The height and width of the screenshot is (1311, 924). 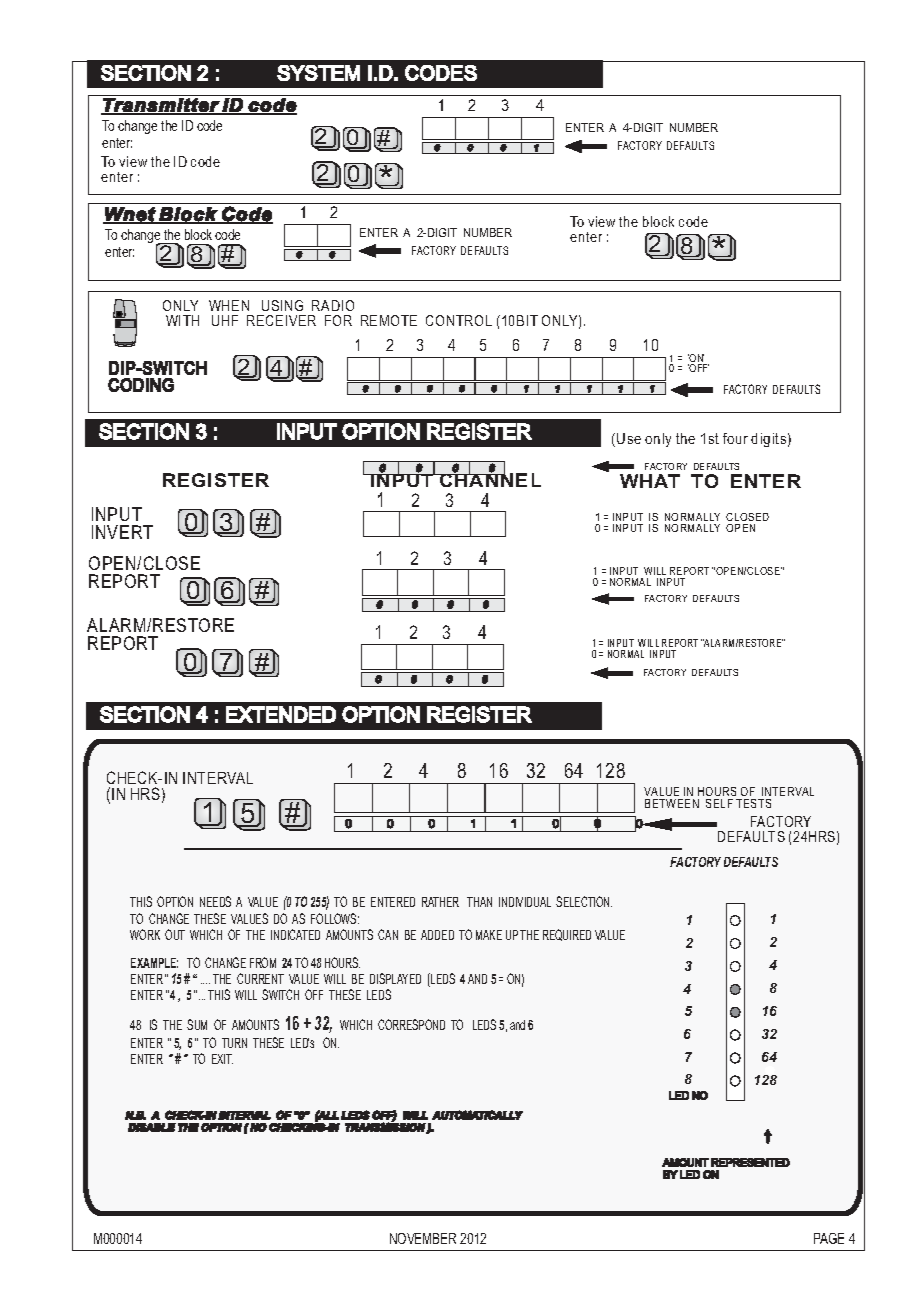 I want to click on CONTROL, so click(x=459, y=320).
